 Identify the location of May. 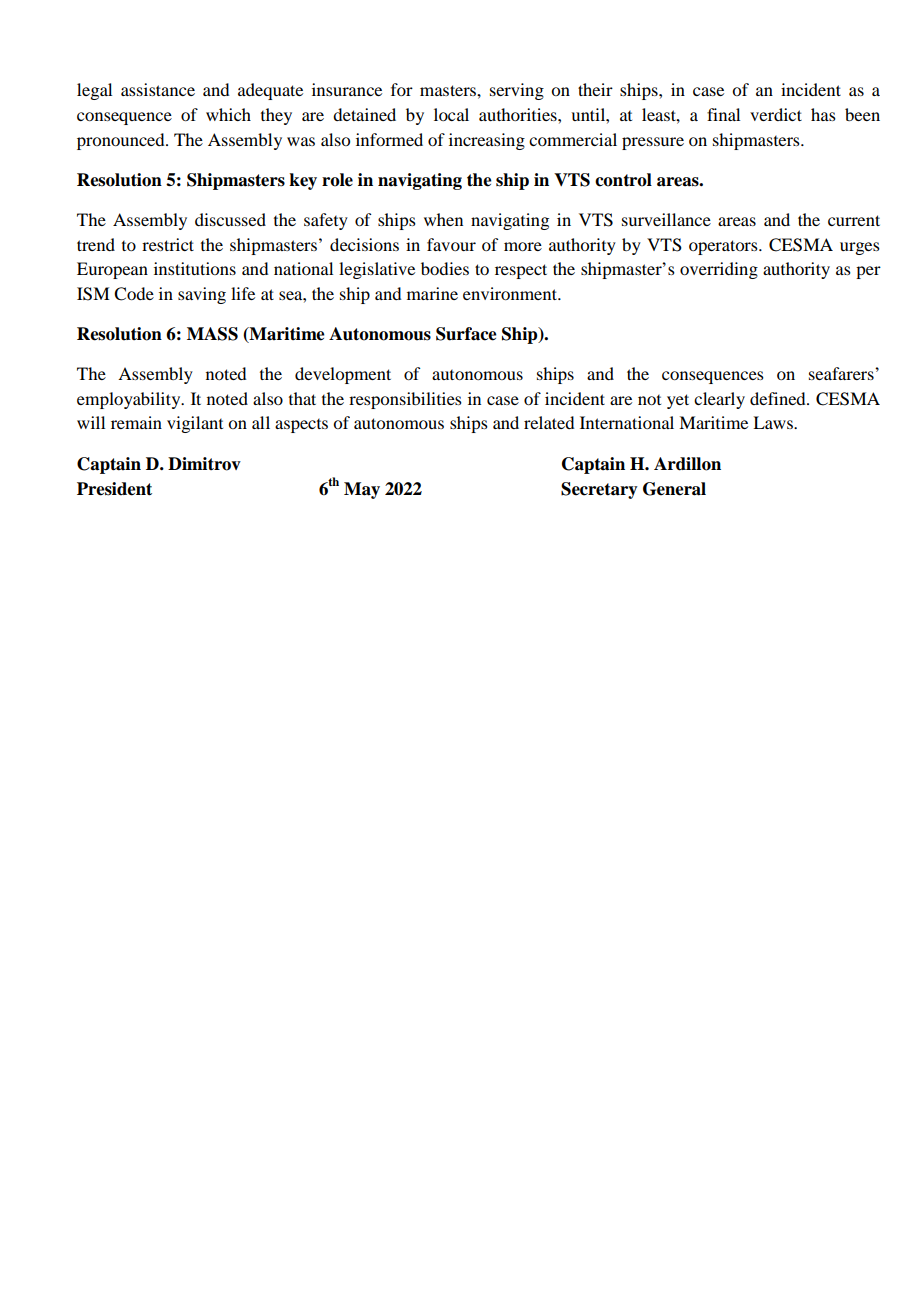
(362, 490).
